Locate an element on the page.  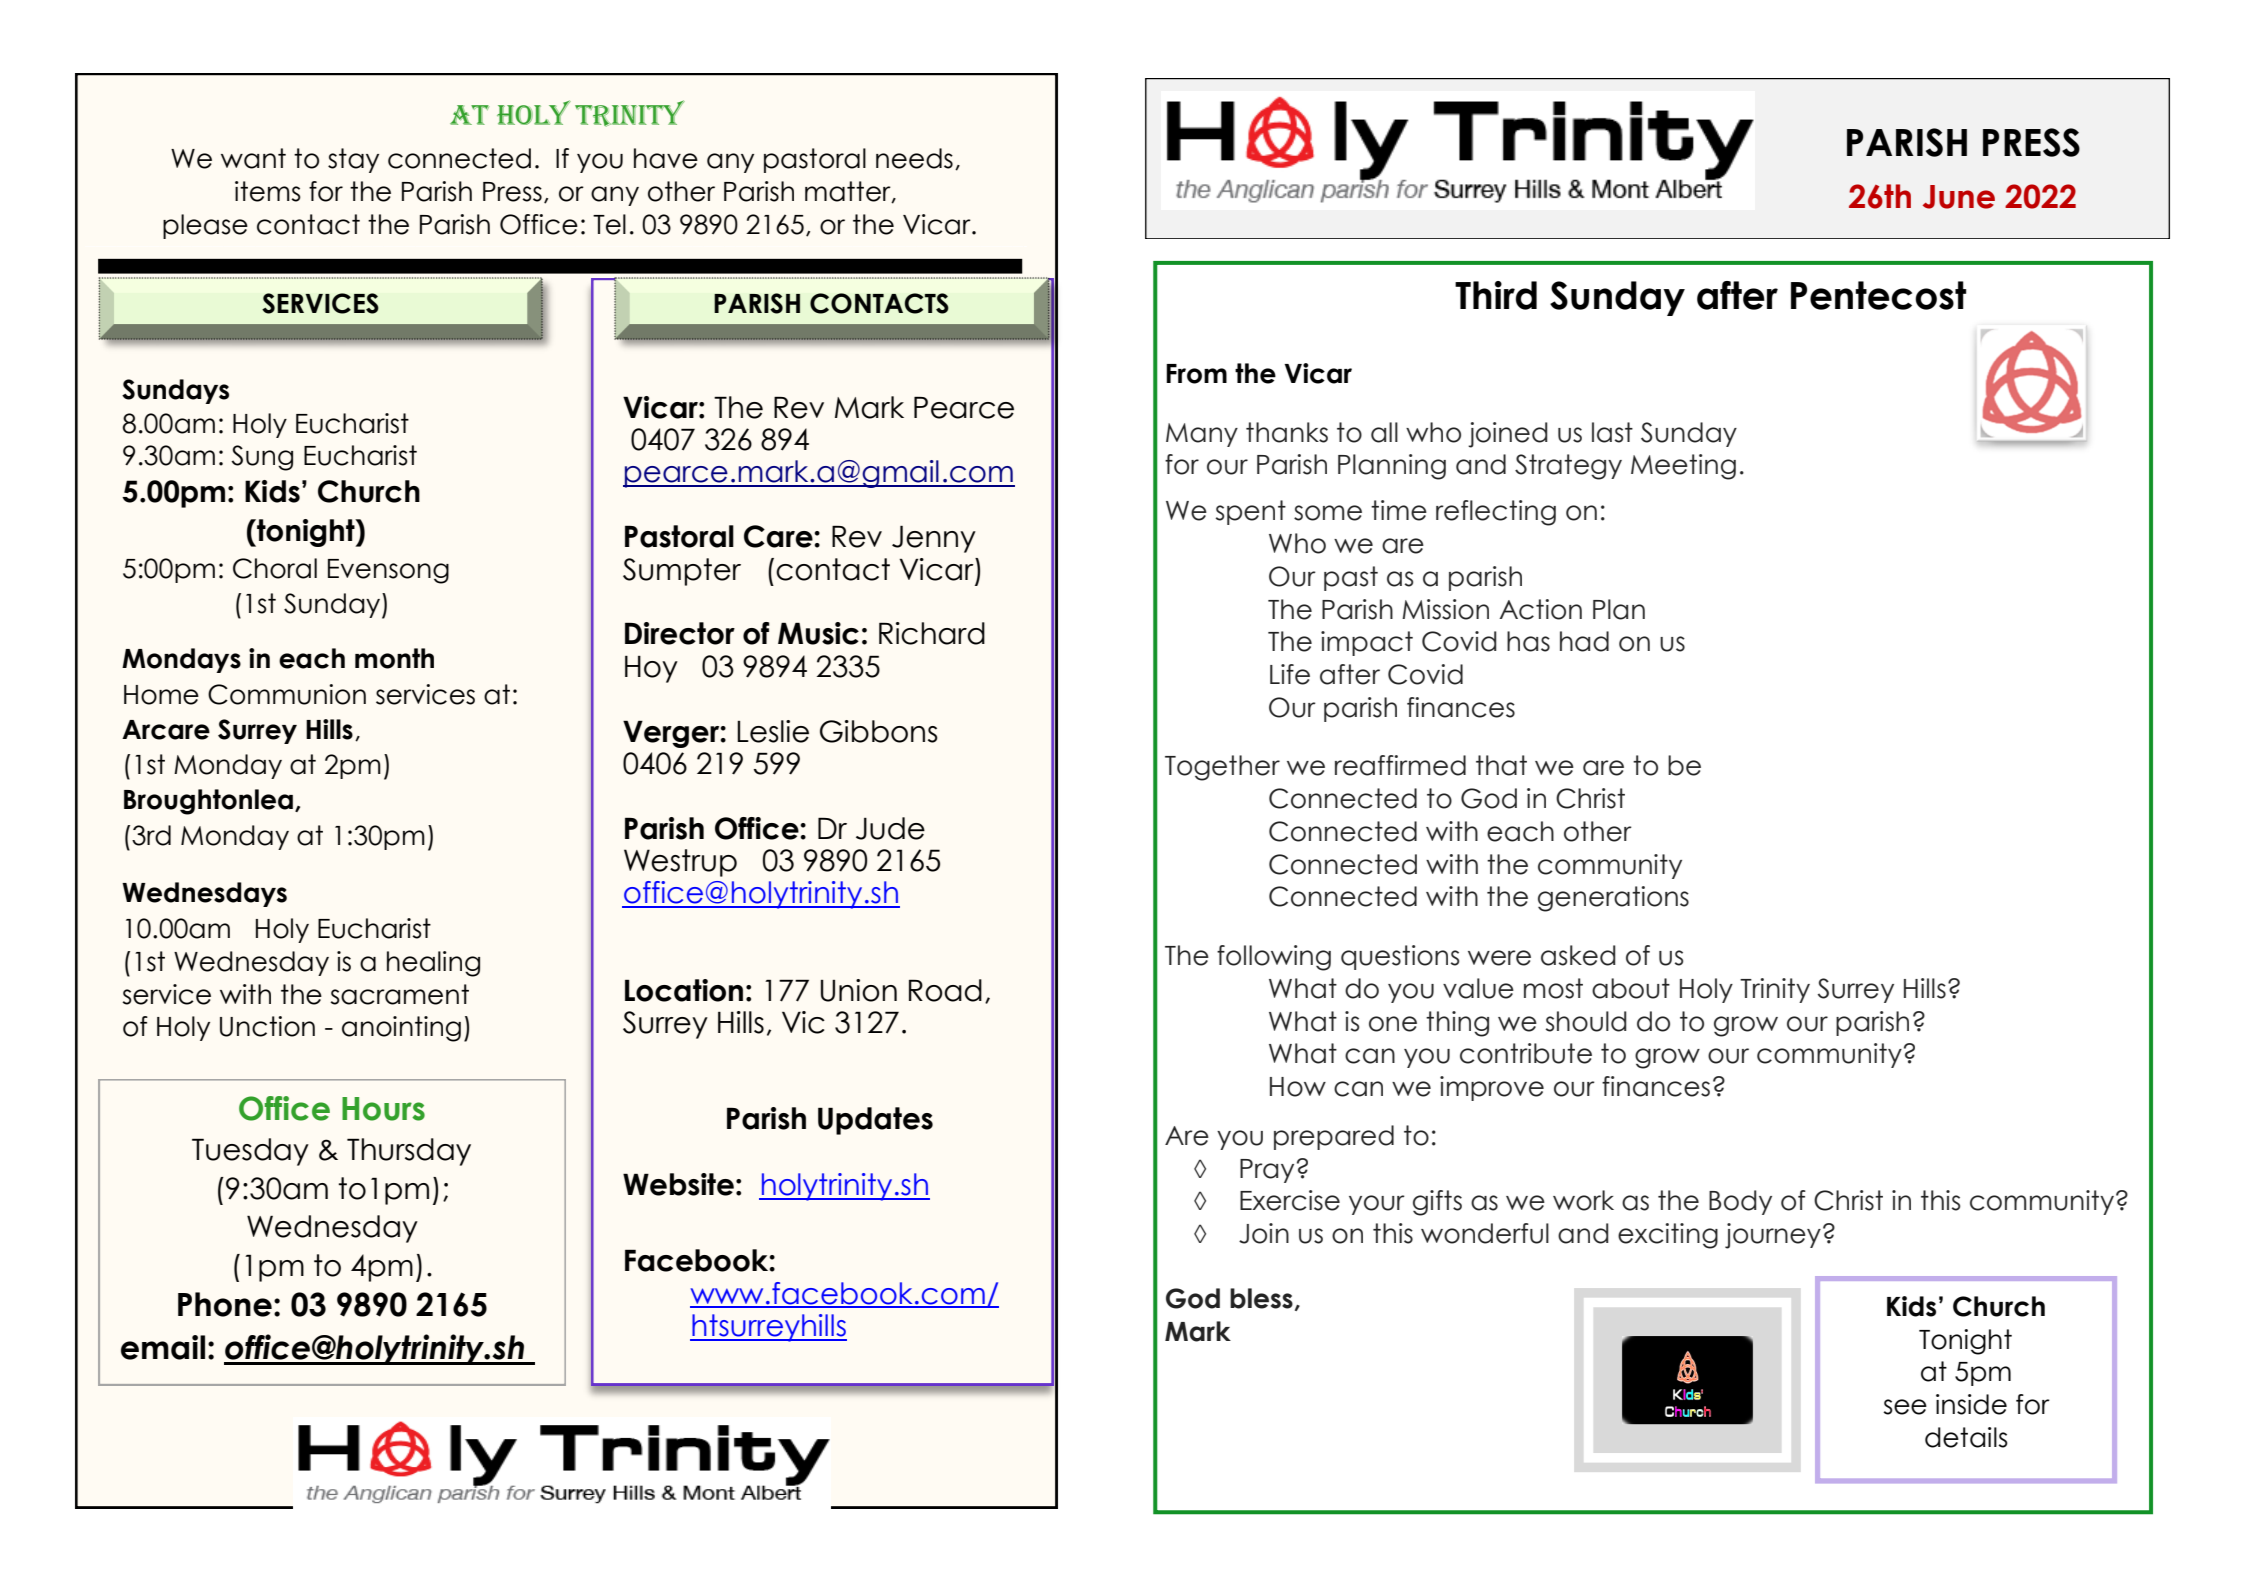
email is located at coordinates (163, 1347).
